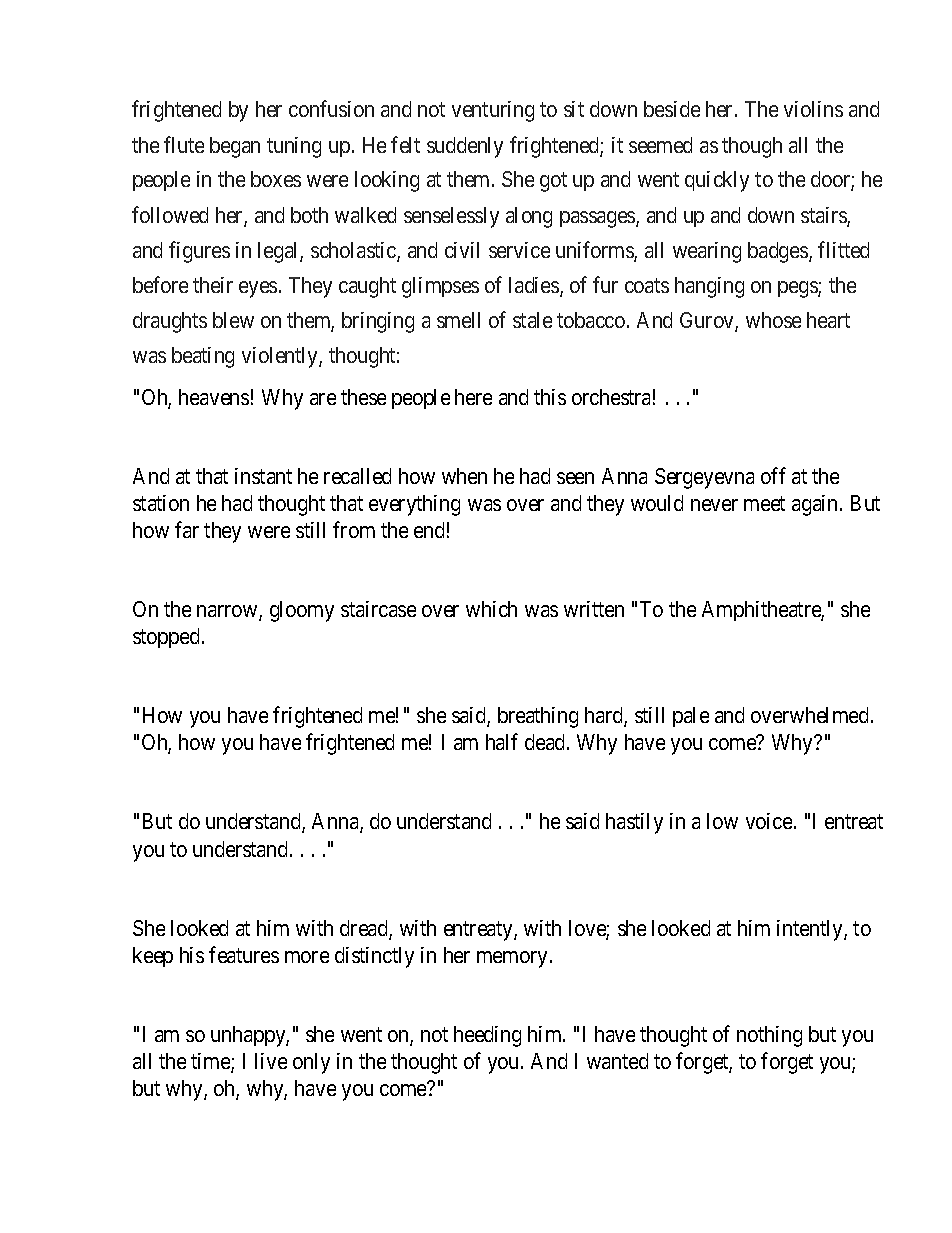 The height and width of the page is (1233, 952). Describe the element at coordinates (214, 397) in the page. I see `heavens` at that location.
